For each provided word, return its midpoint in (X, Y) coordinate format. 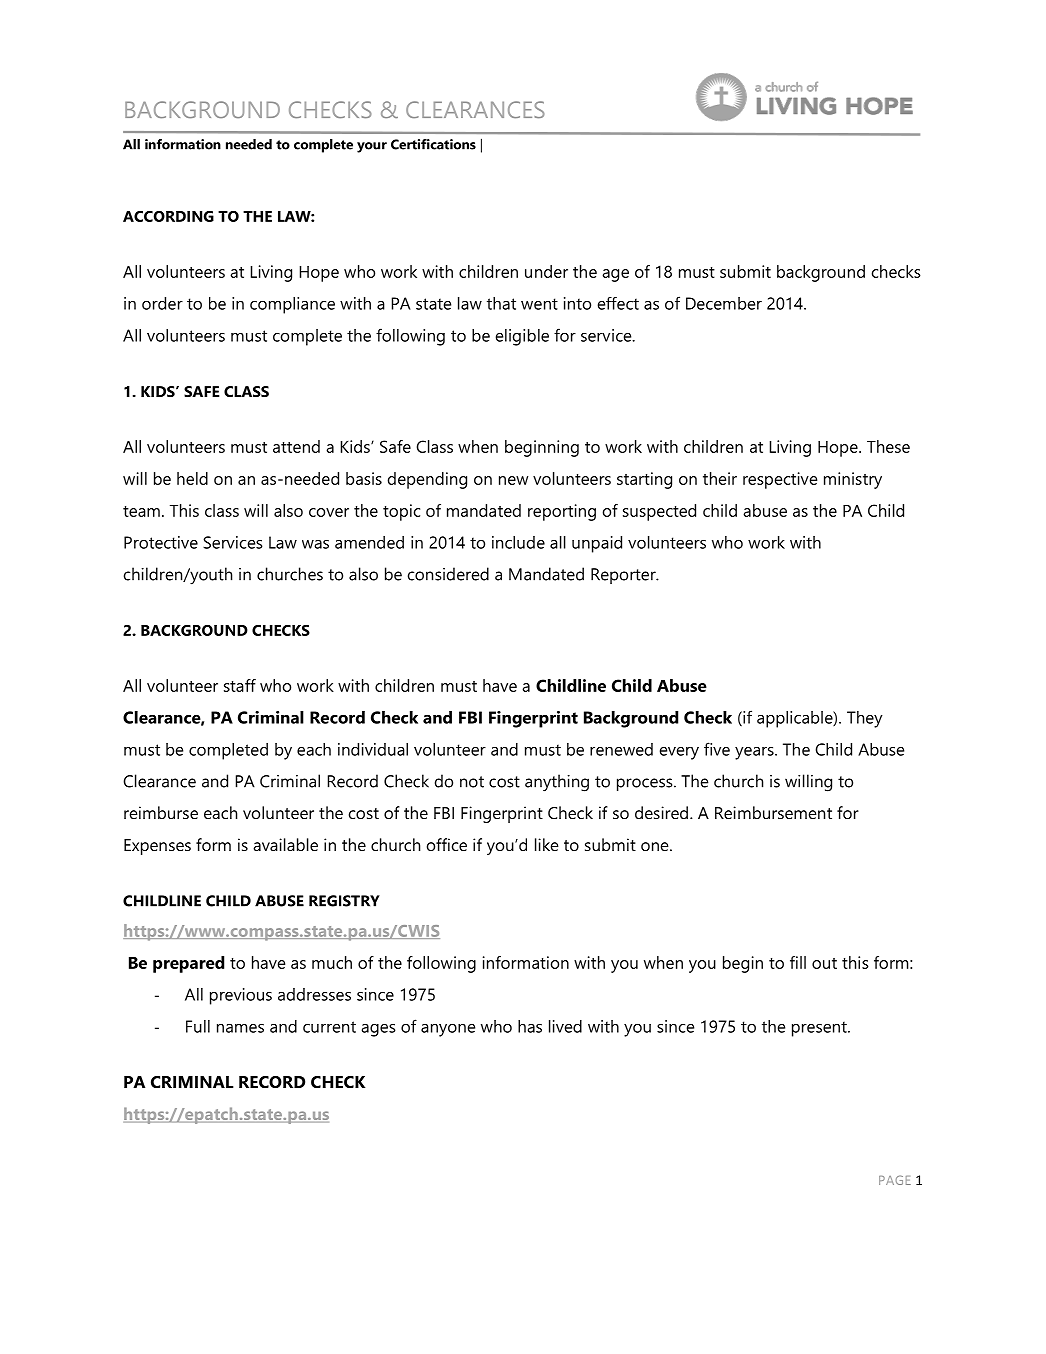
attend (296, 446)
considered (448, 574)
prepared (188, 964)
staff (240, 685)
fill (798, 962)
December (724, 303)
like (547, 844)
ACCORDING (168, 216)
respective (780, 480)
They (865, 719)
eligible (522, 337)
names (240, 1028)
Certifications (433, 144)
